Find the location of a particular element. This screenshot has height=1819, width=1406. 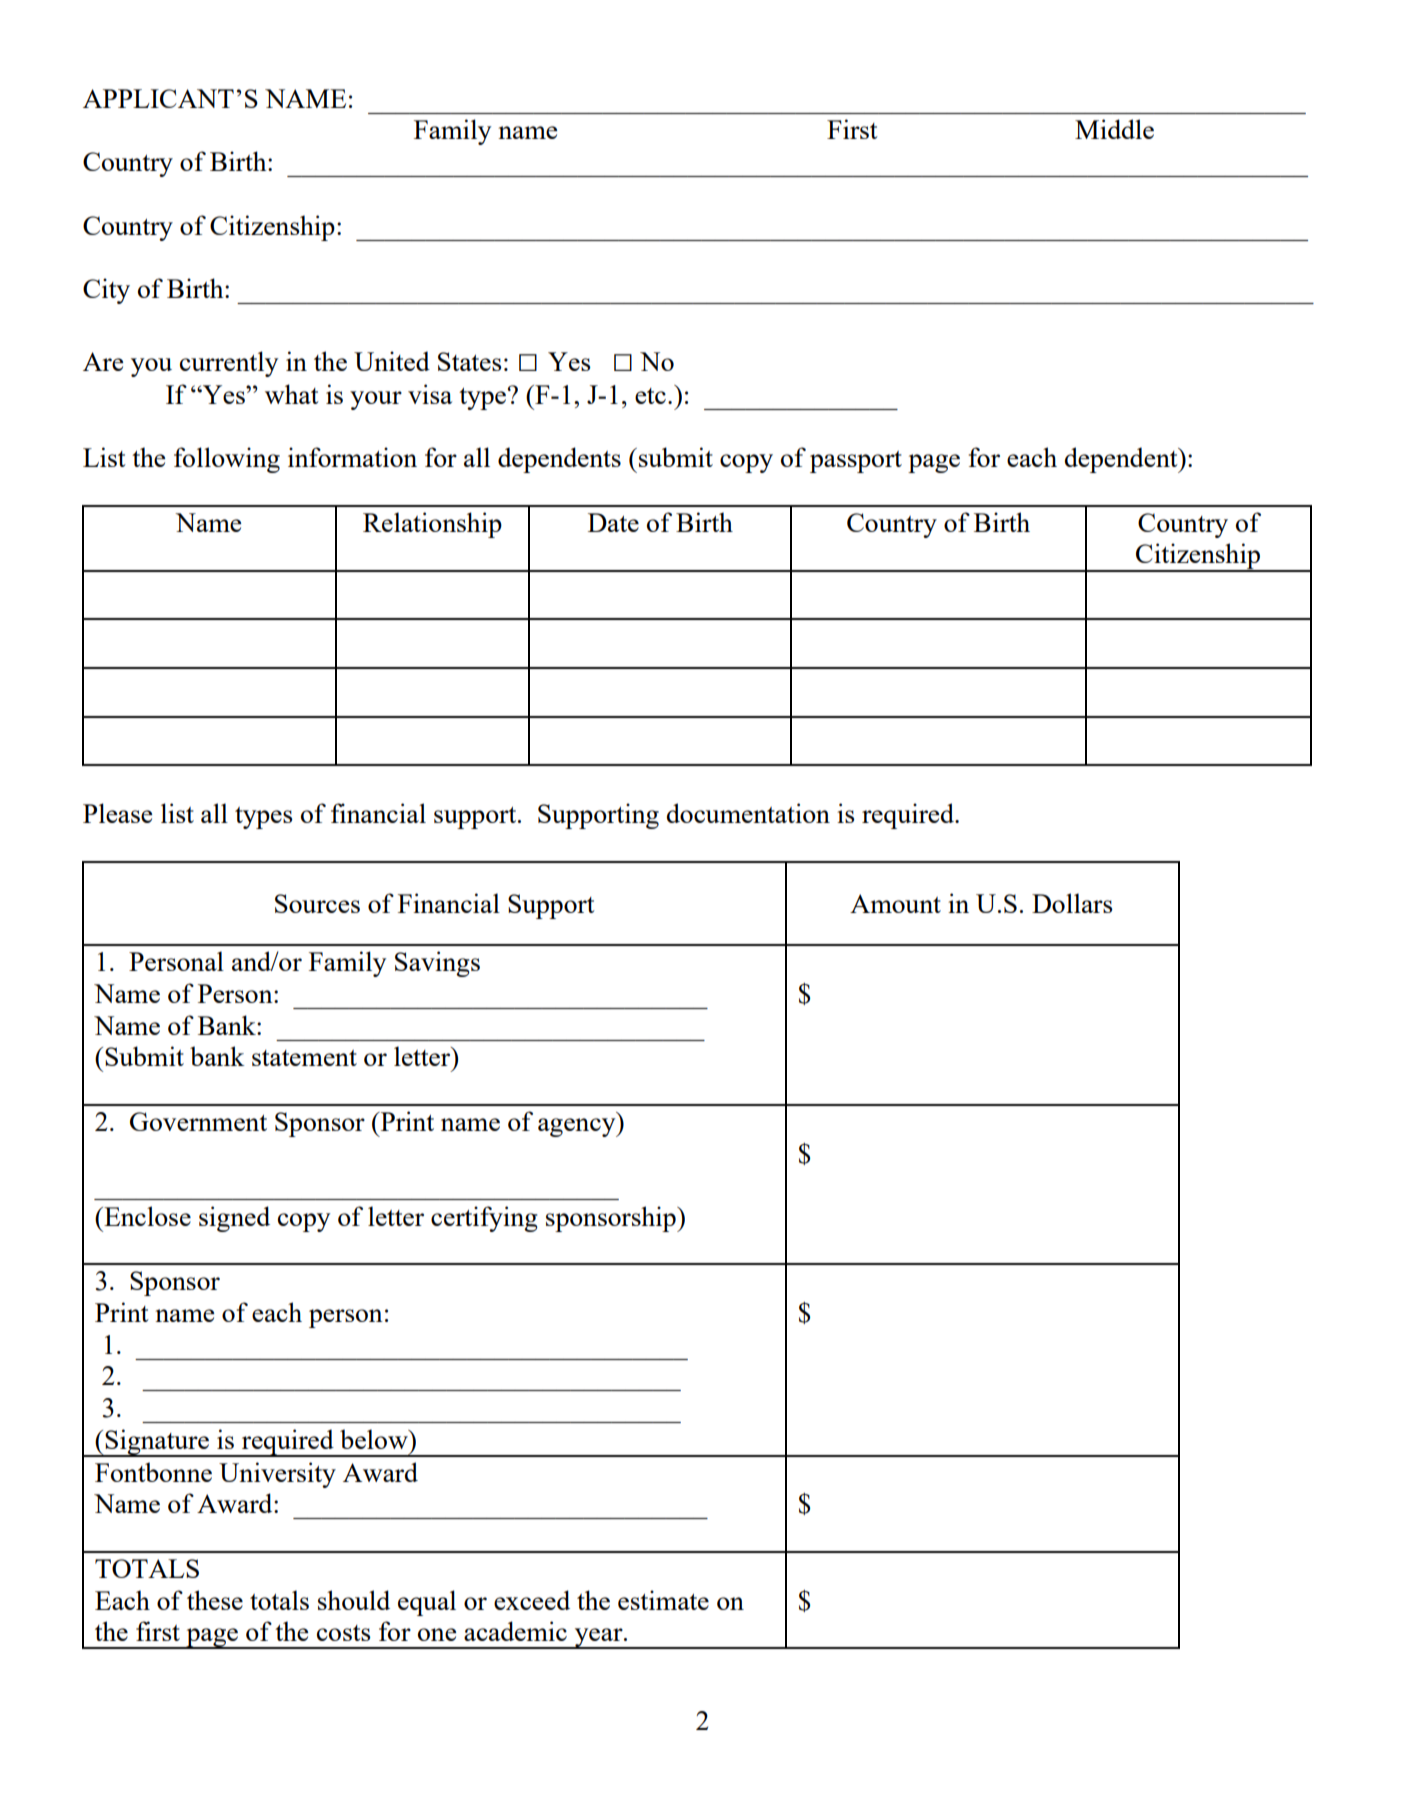

estimate is located at coordinates (663, 1600).
